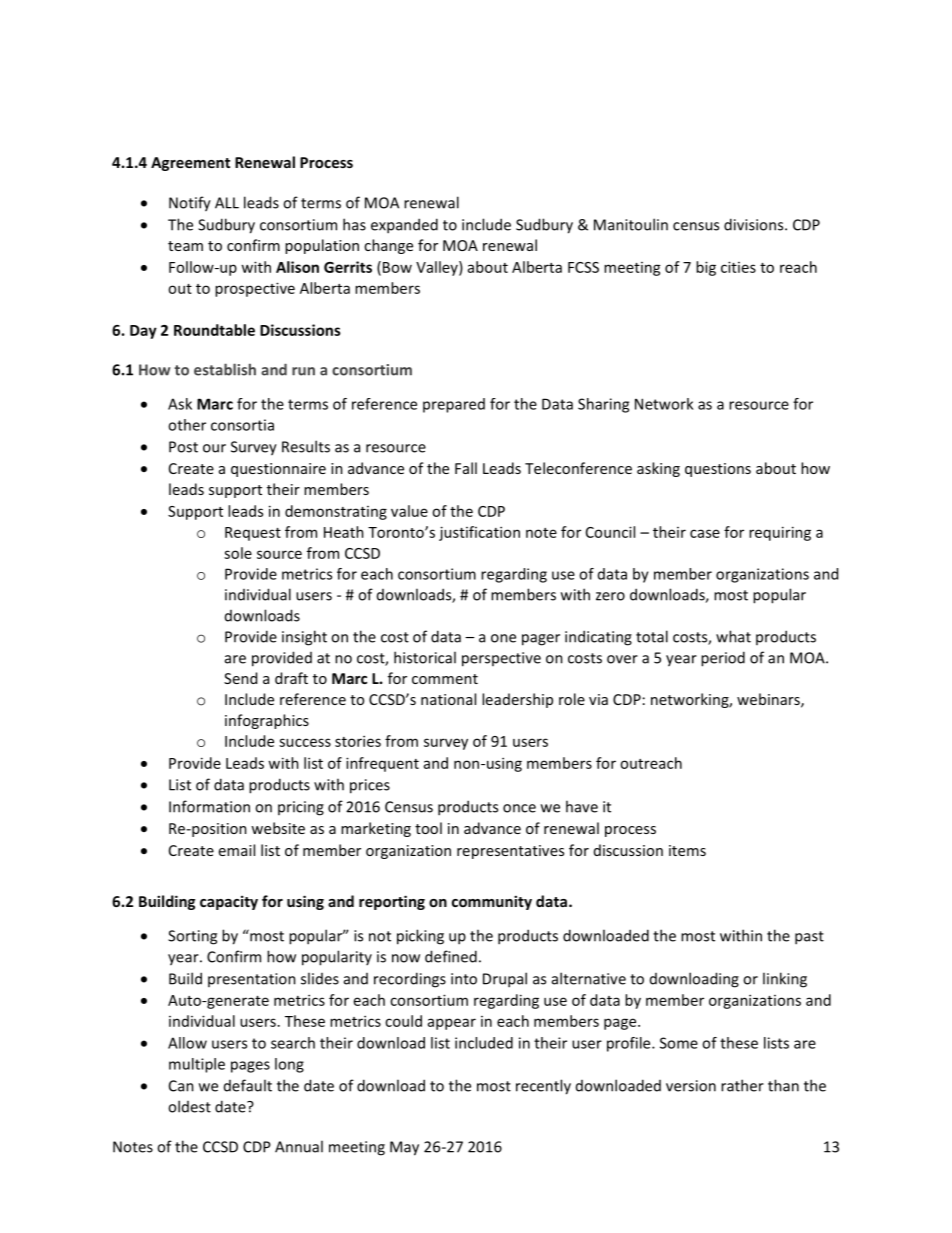 This screenshot has height=1233, width=952. What do you see at coordinates (189, 1106) in the screenshot?
I see `oldest` at bounding box center [189, 1106].
